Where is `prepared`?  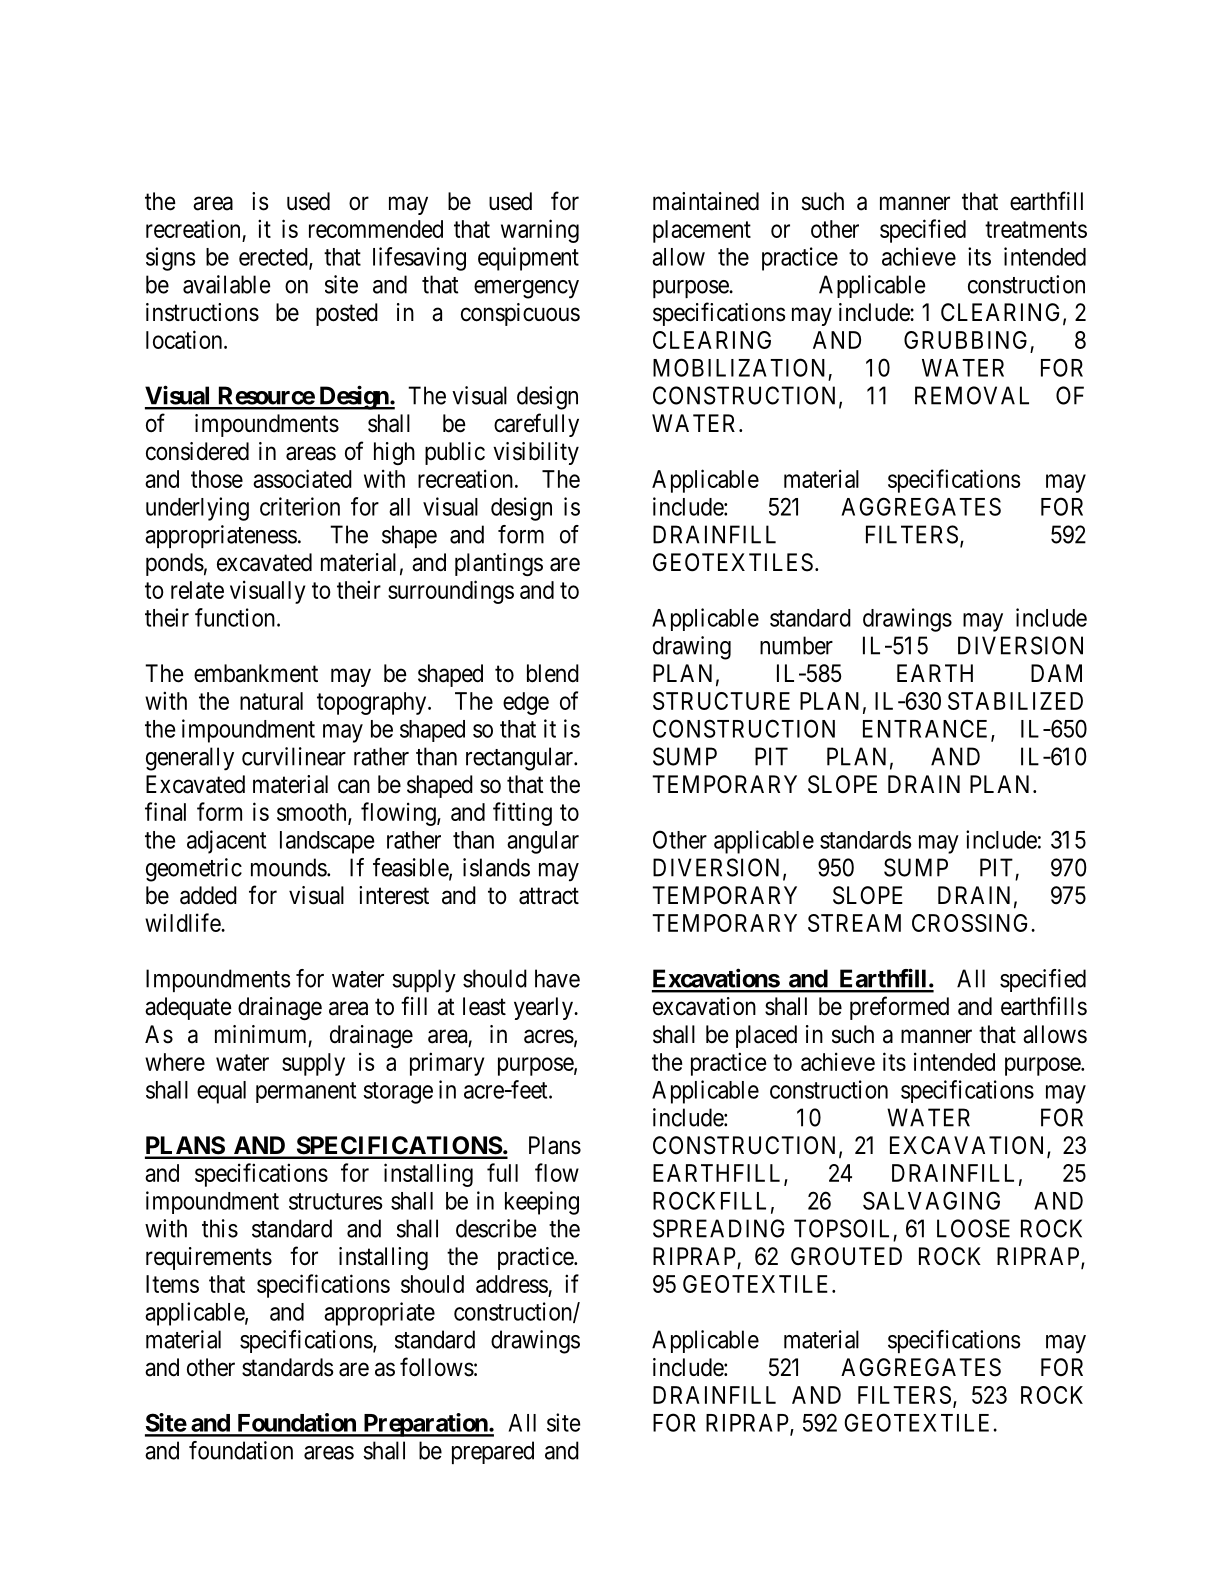 prepared is located at coordinates (493, 1452).
